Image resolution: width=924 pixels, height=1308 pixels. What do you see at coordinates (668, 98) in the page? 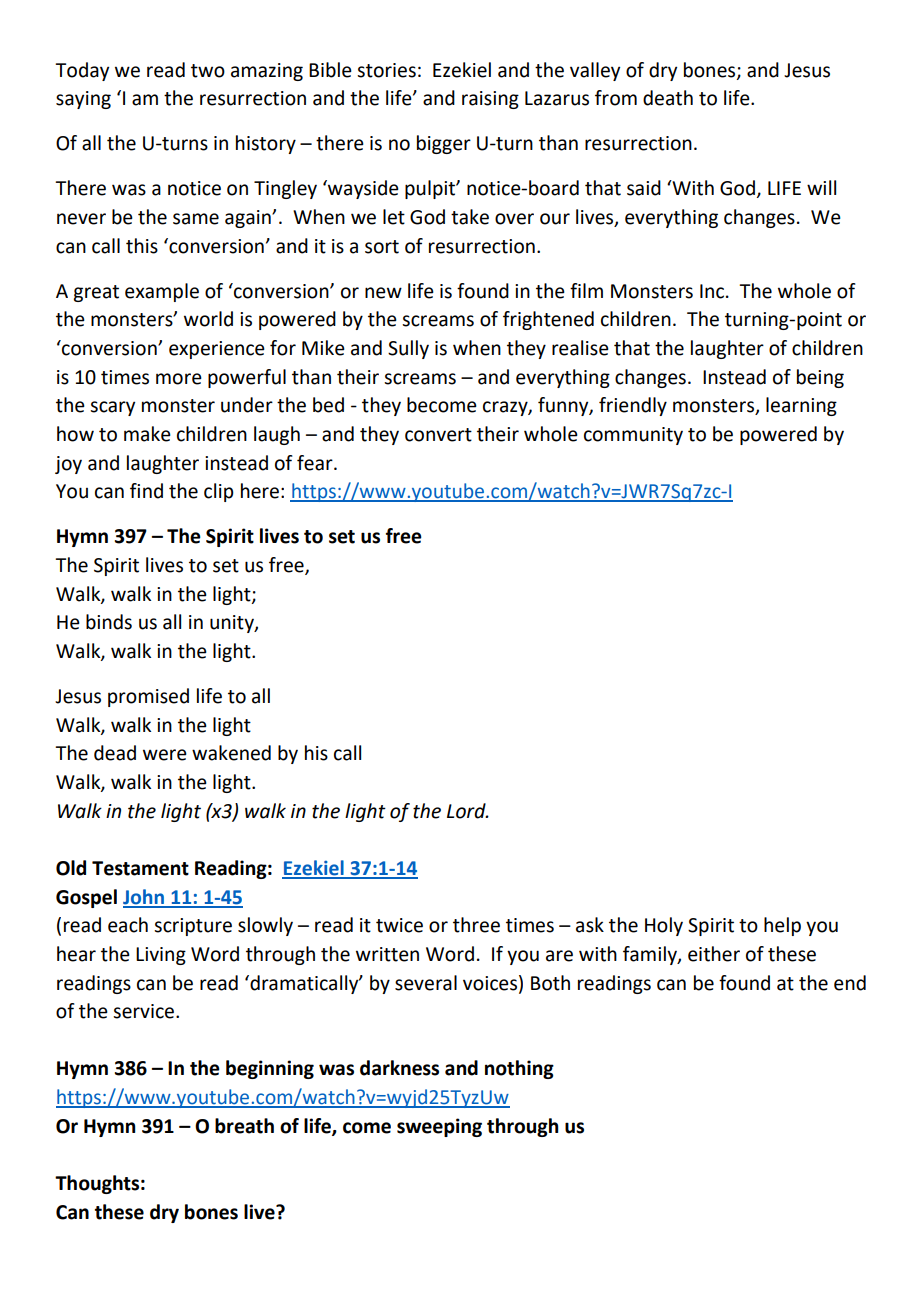
I see `death` at bounding box center [668, 98].
